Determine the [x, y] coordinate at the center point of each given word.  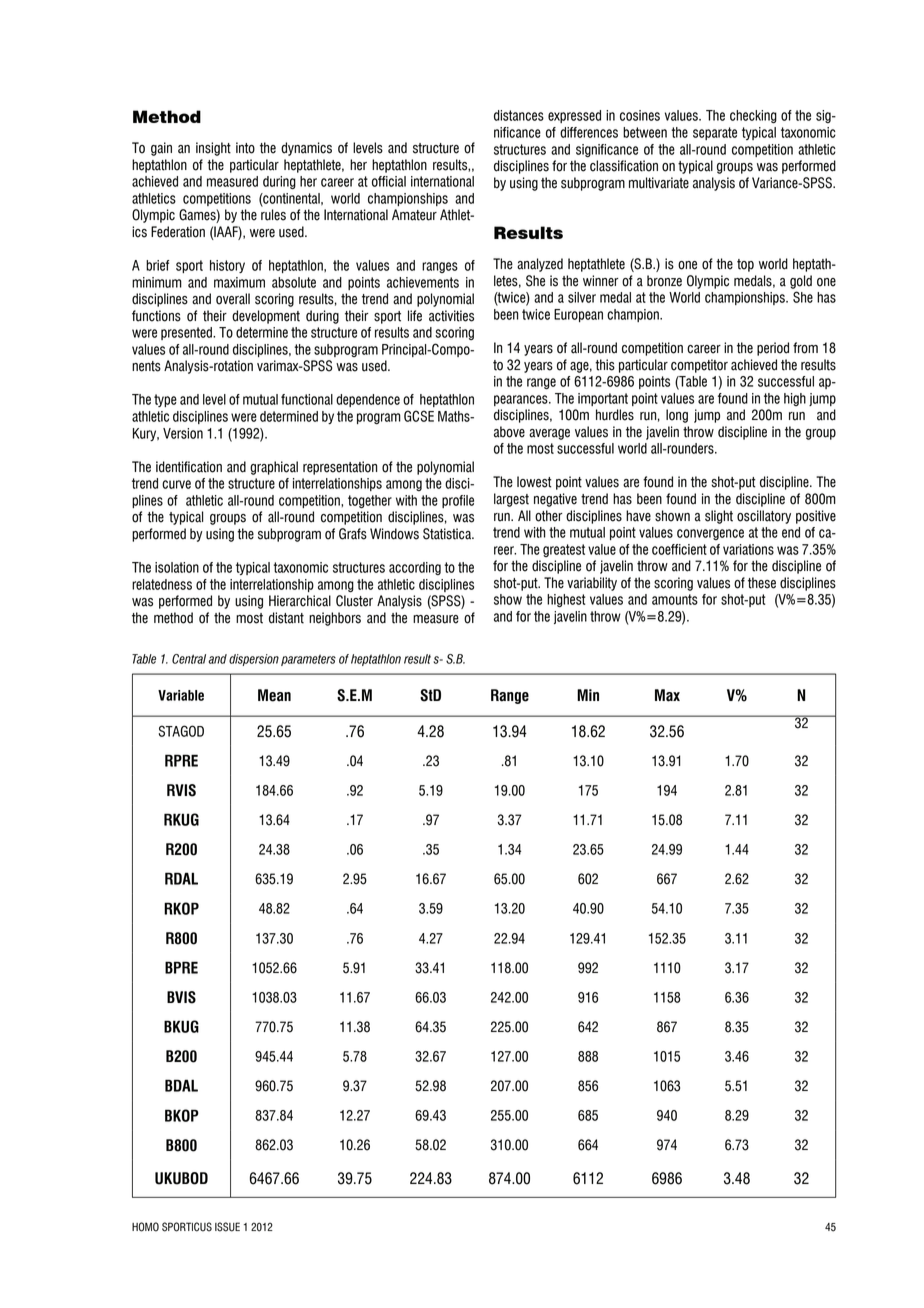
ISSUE [227, 1227]
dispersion [254, 660]
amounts [675, 599]
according [415, 568]
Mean [274, 695]
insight [213, 149]
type [165, 400]
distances [519, 115]
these [762, 583]
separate [715, 133]
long [677, 416]
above [509, 432]
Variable [181, 695]
